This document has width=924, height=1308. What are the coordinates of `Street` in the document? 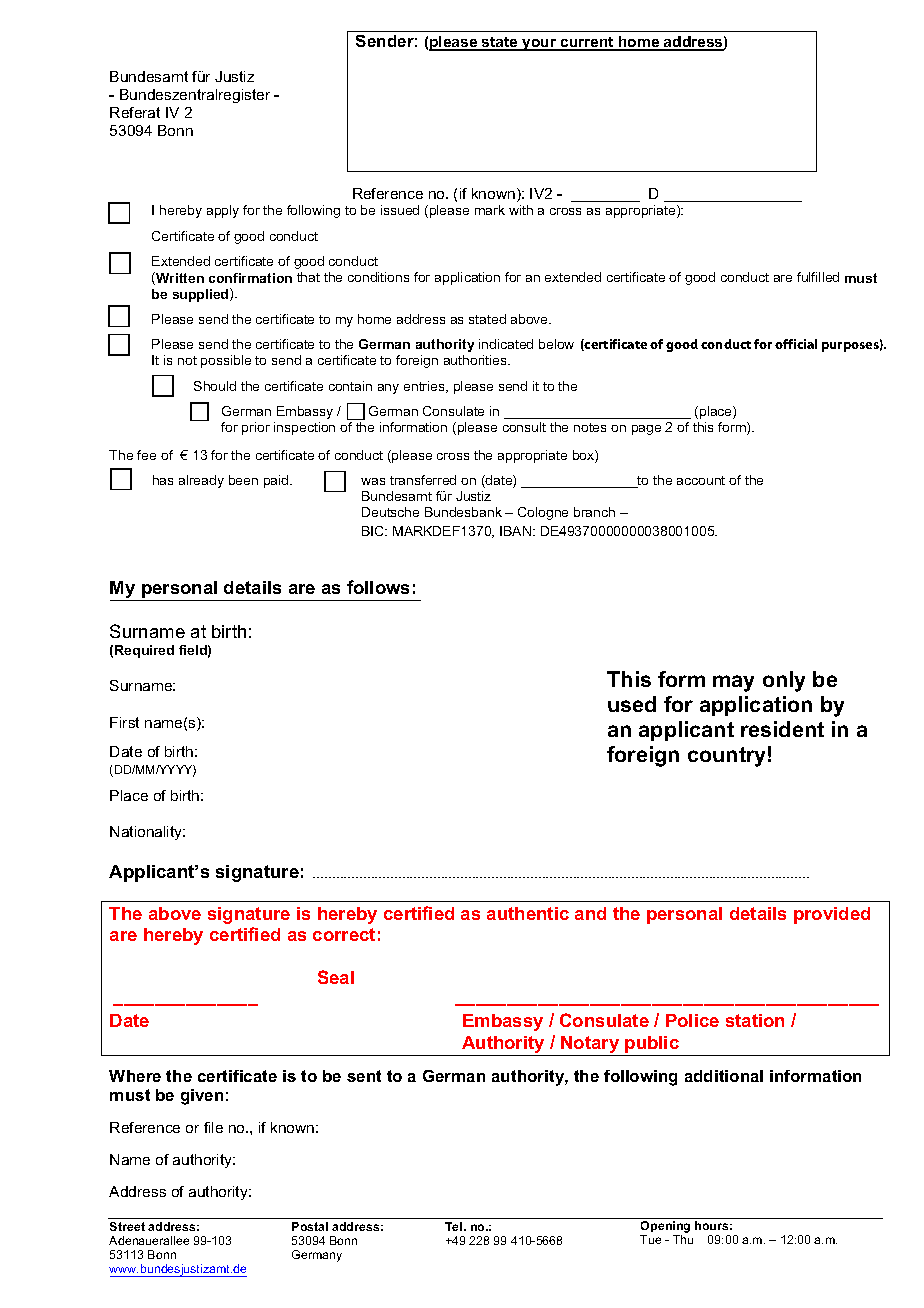 It's located at (127, 1226).
